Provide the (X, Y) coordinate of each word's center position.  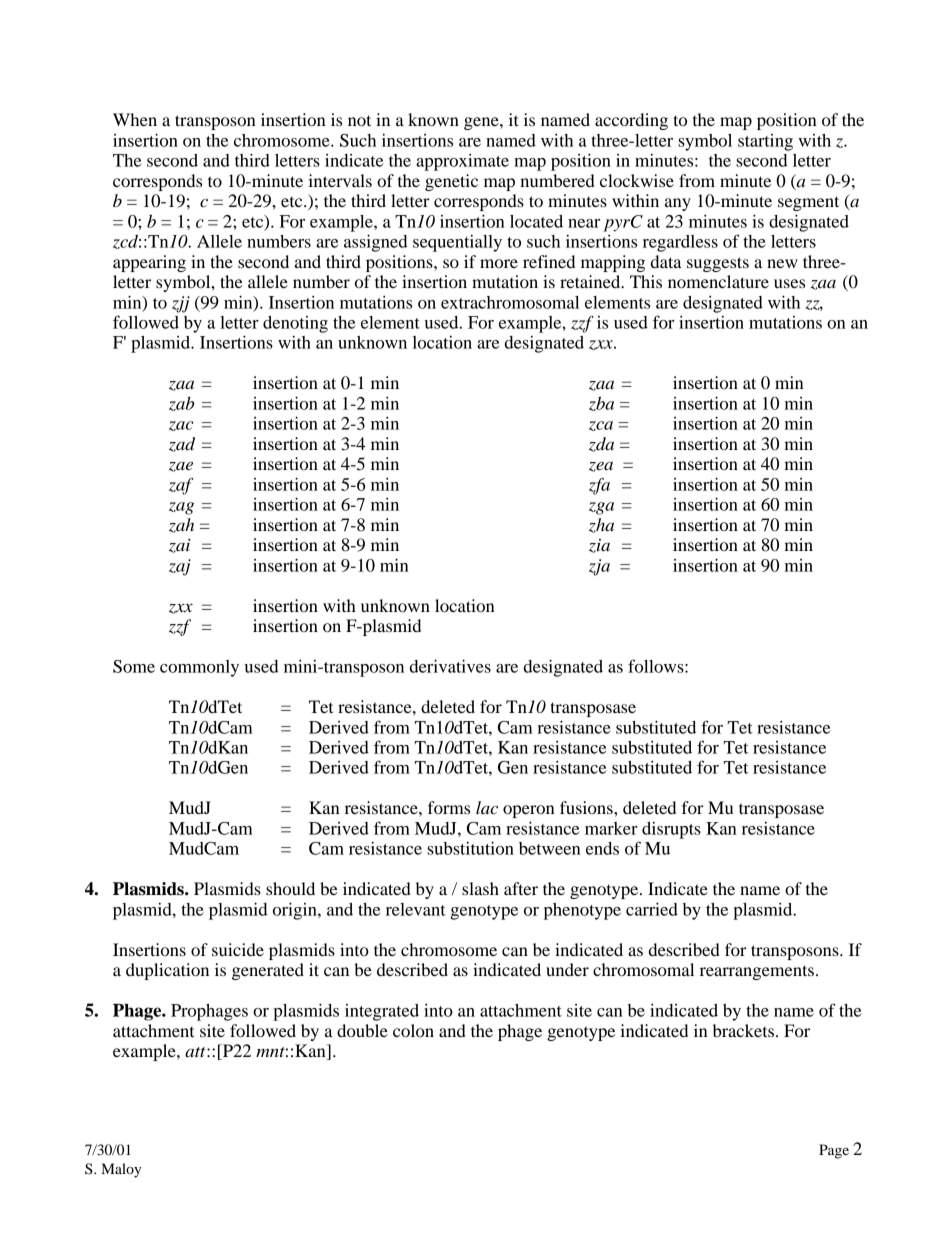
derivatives (450, 666)
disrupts (671, 830)
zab (181, 404)
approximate (462, 162)
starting (765, 142)
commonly (199, 668)
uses (789, 283)
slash (480, 888)
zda (601, 444)
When (135, 119)
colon (413, 1030)
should (290, 888)
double (362, 1030)
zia (599, 546)
